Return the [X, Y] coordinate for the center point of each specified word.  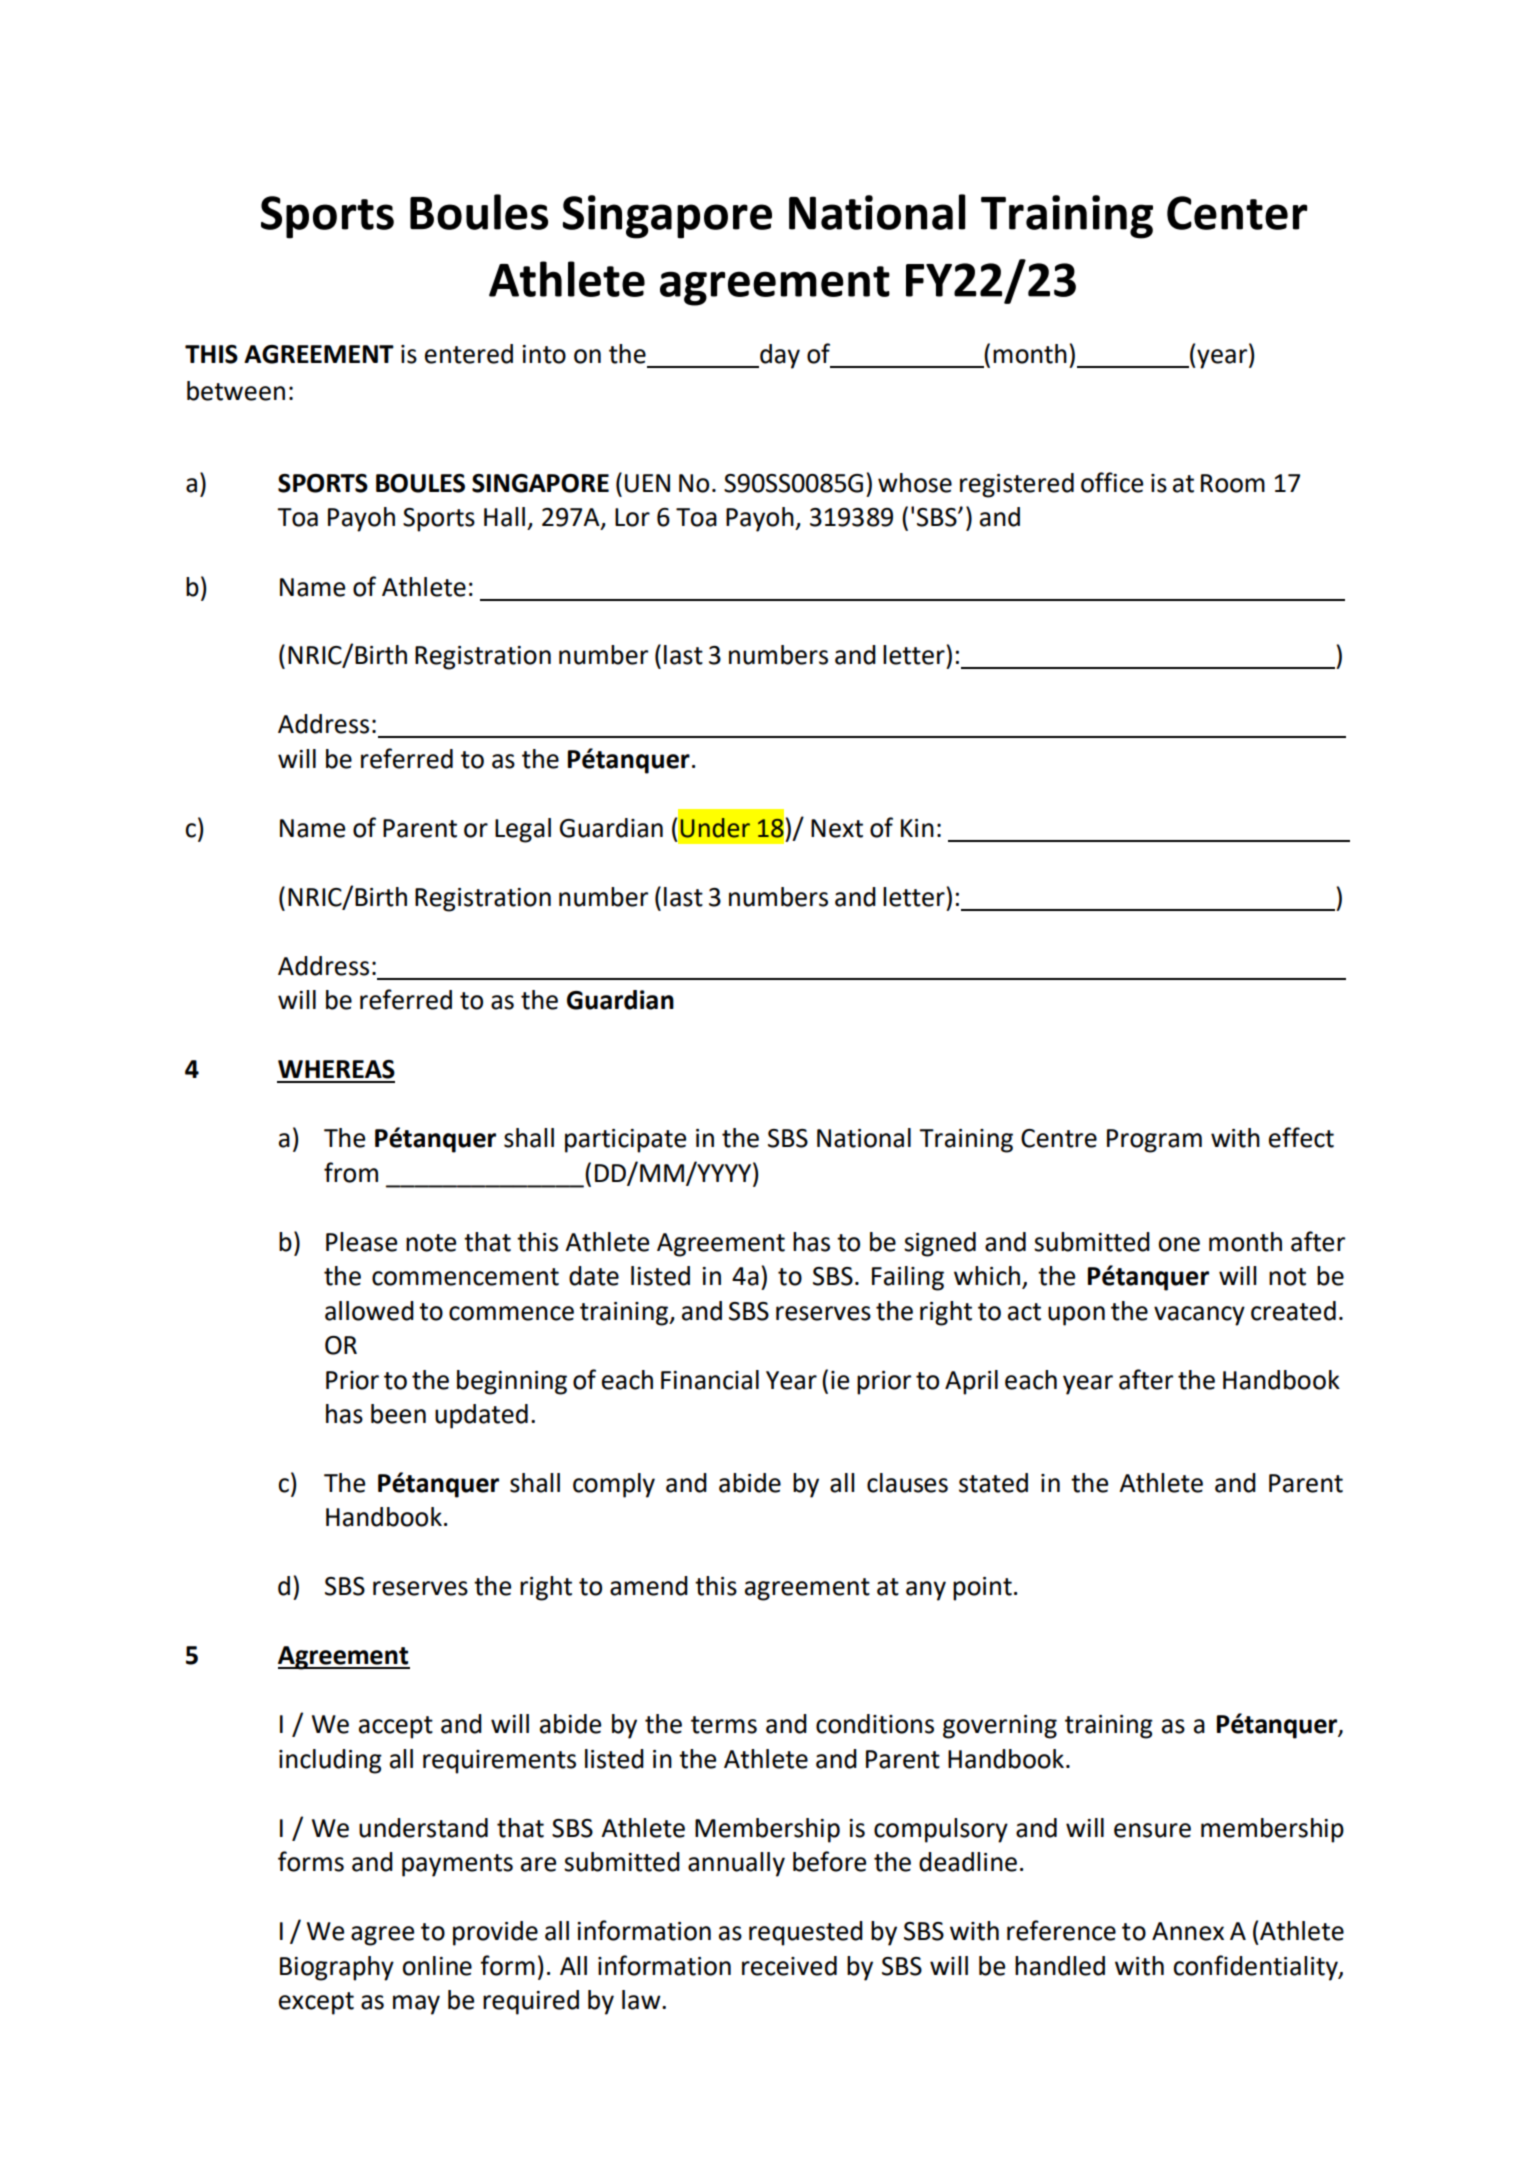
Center [1237, 213]
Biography [337, 1968]
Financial [710, 1380]
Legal [523, 830]
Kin [917, 828]
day [779, 356]
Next [837, 828]
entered [469, 354]
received [789, 1966]
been [398, 1414]
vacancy [1199, 1316]
